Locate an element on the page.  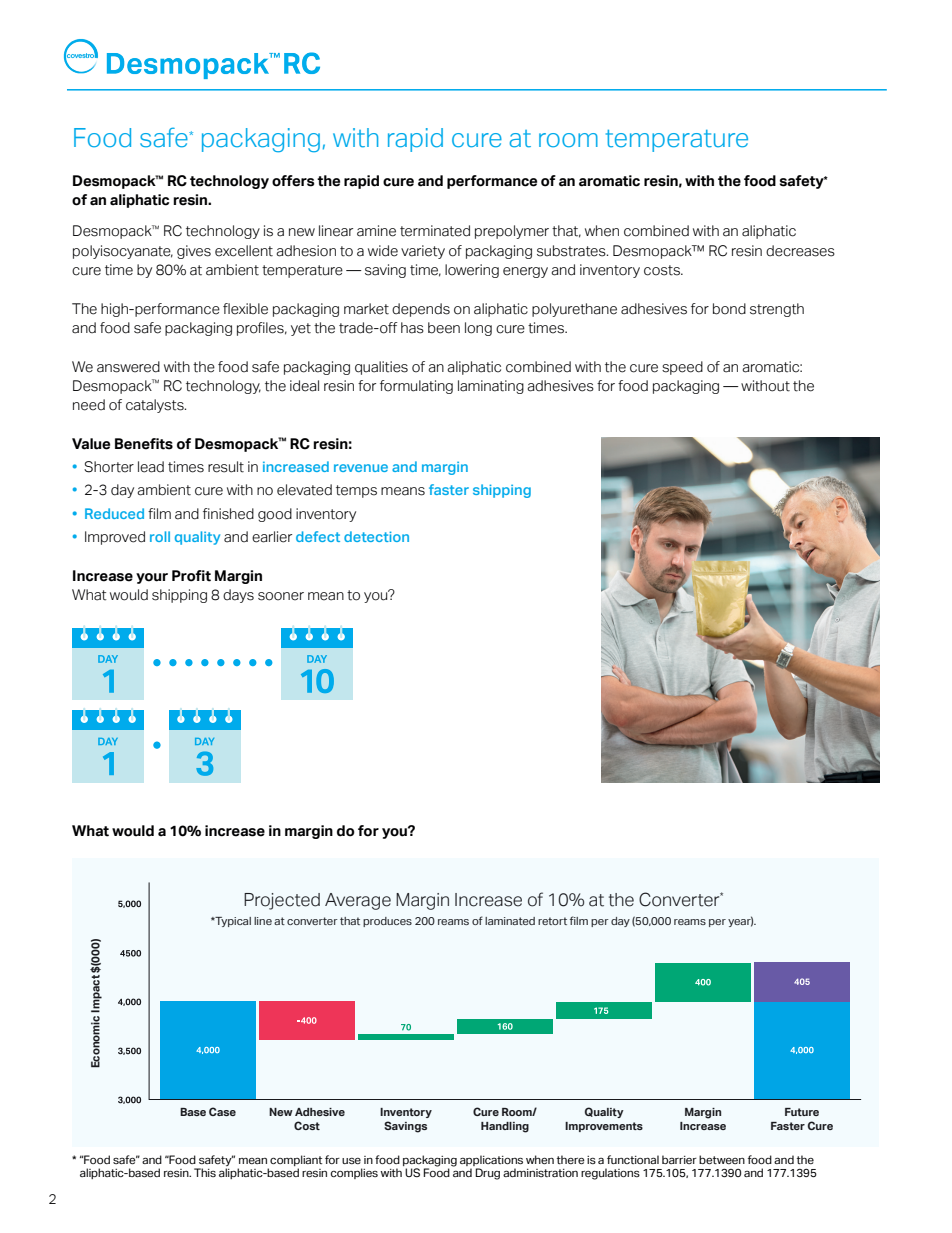
Benefits is located at coordinates (144, 444).
